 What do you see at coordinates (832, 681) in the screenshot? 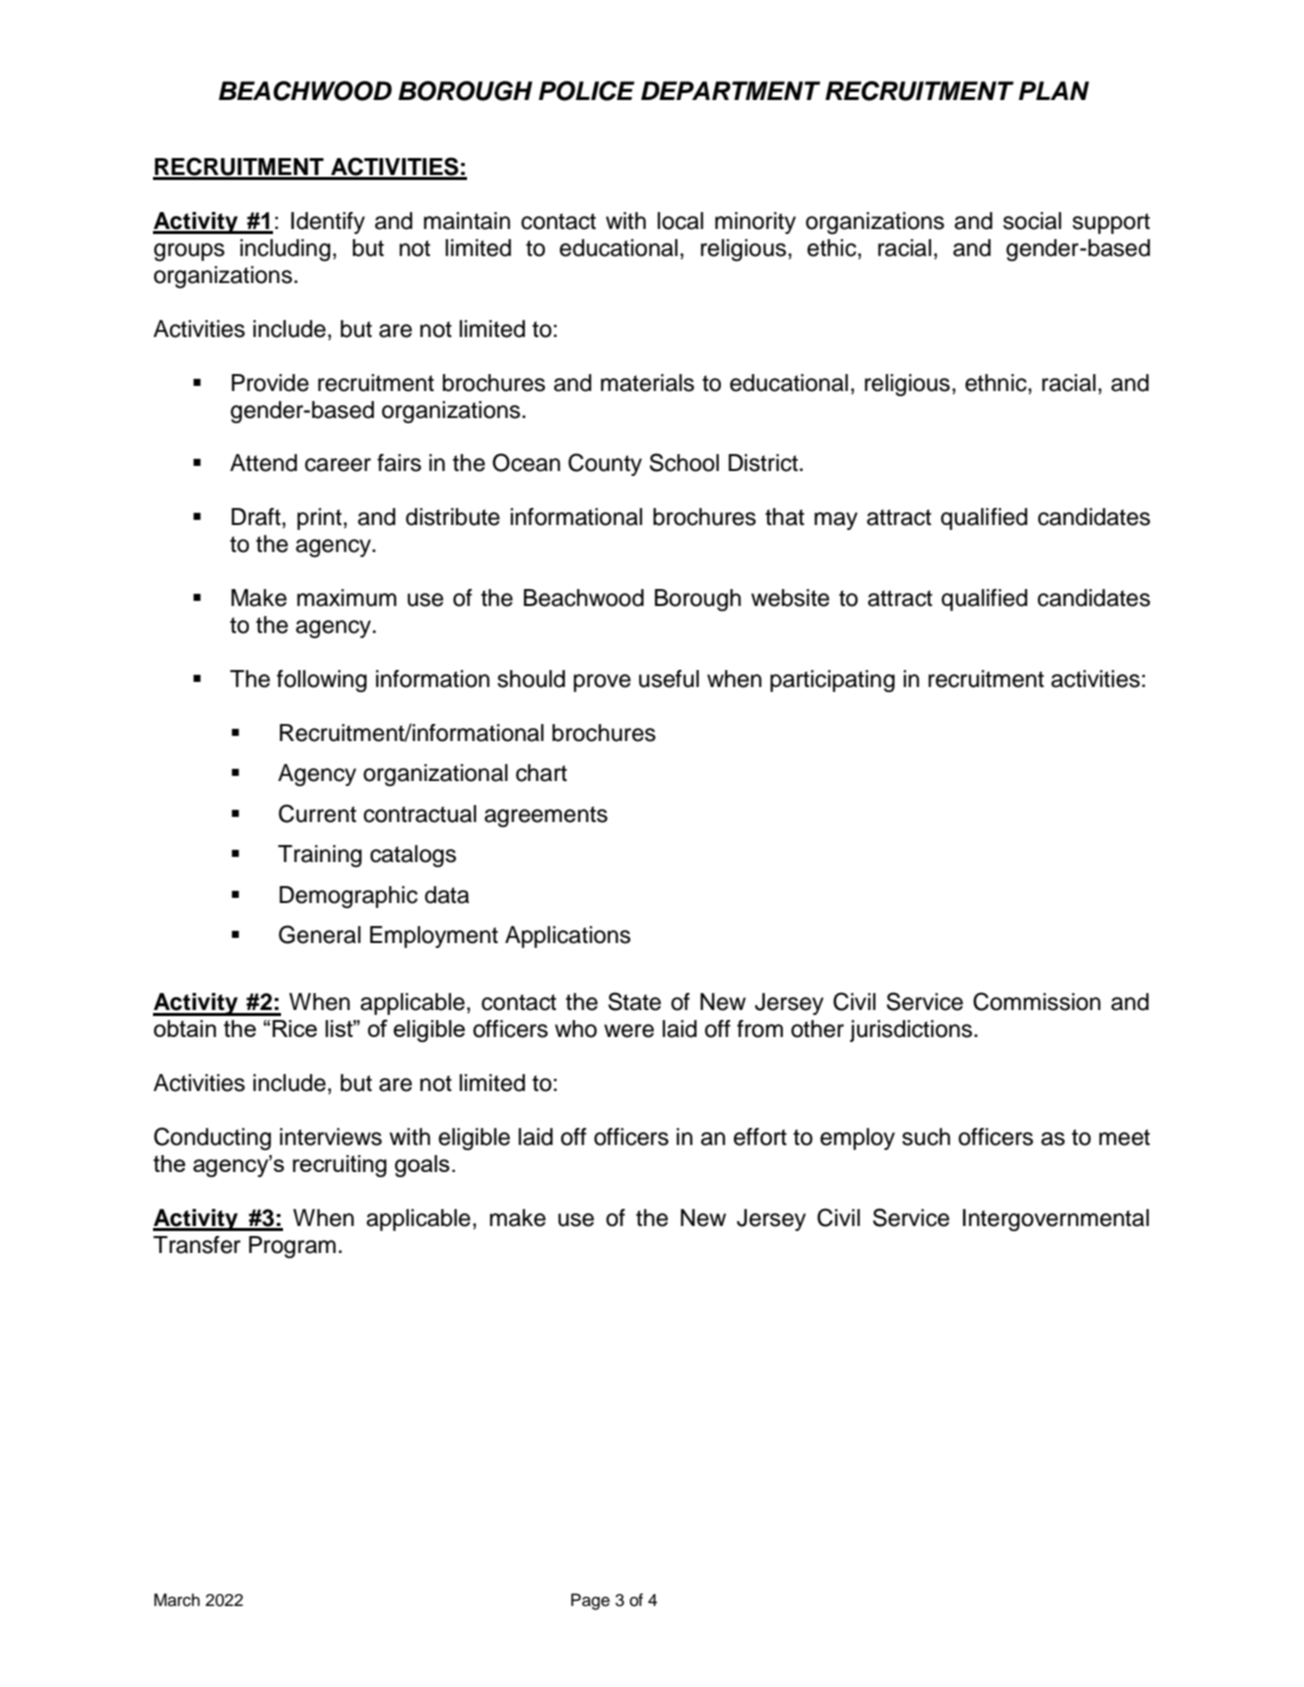
I see `participating` at bounding box center [832, 681].
